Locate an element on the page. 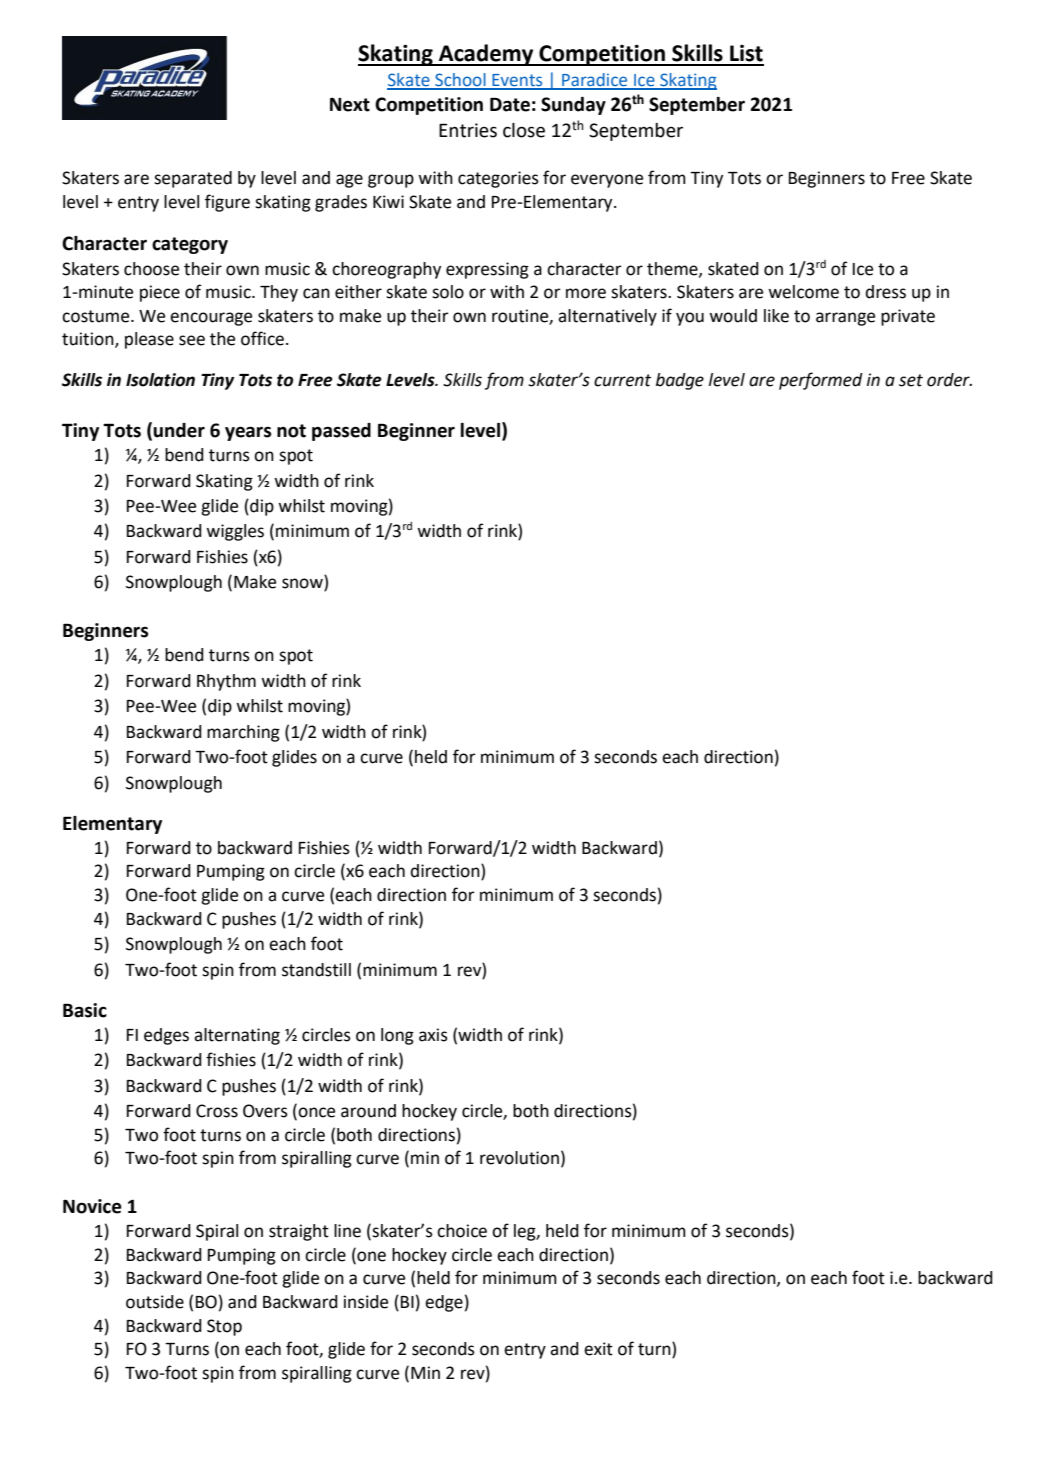  wiggles is located at coordinates (235, 532).
